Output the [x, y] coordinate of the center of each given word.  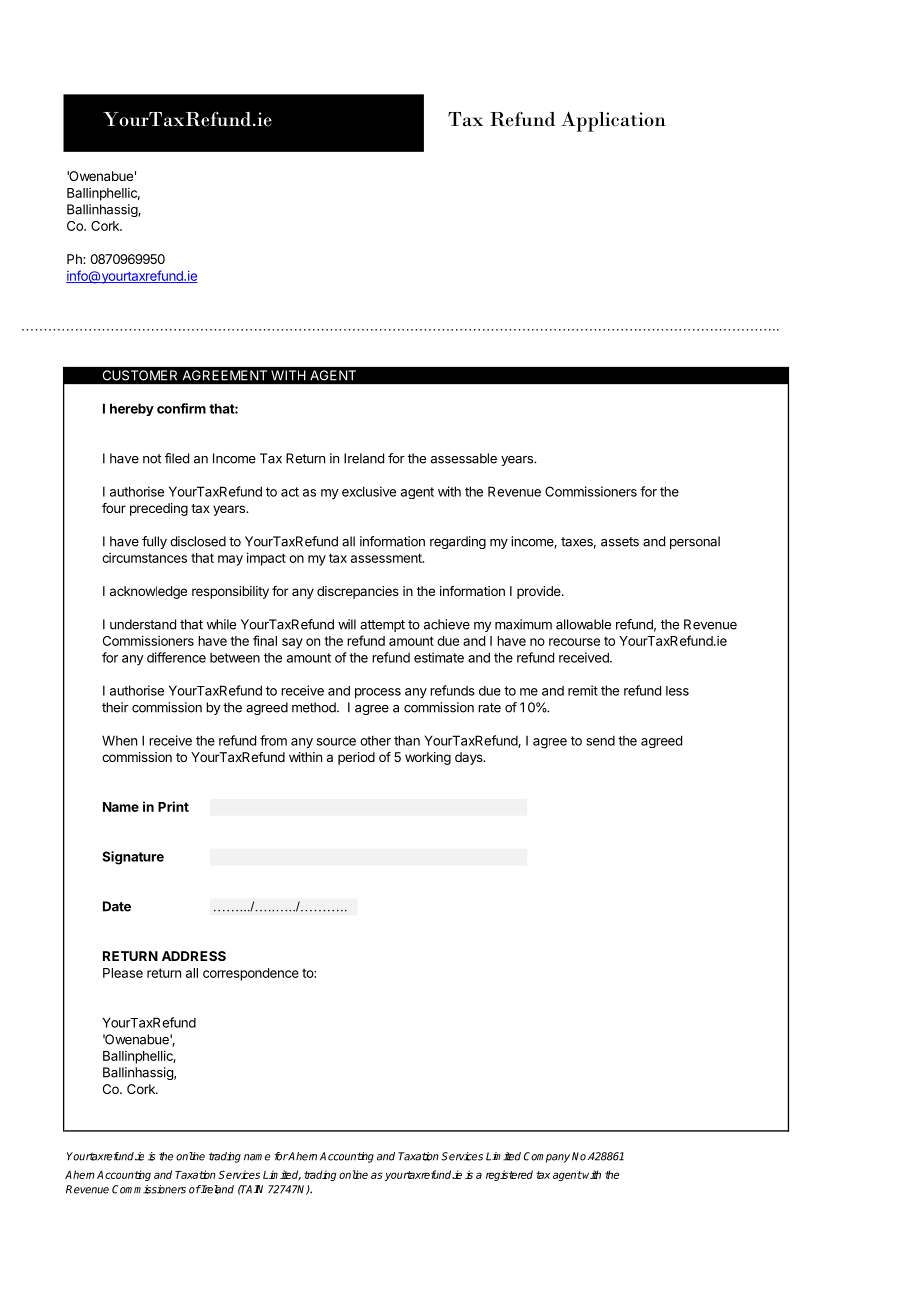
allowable [583, 624]
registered [509, 1175]
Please [123, 973]
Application [613, 122]
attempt [382, 626]
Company [547, 1157]
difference [176, 657]
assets [620, 542]
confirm [181, 408]
